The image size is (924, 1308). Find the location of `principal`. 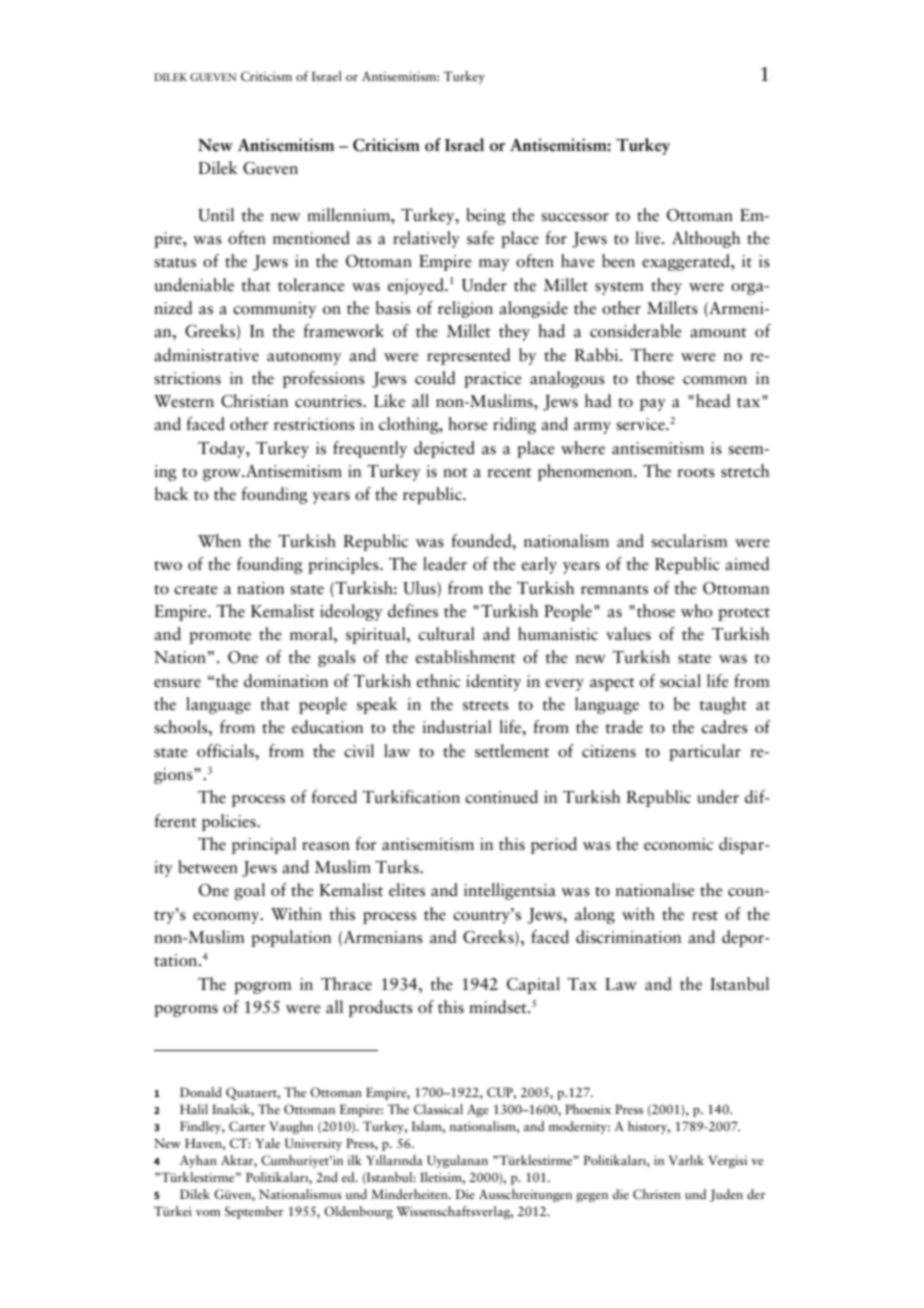

principal is located at coordinates (264, 845).
